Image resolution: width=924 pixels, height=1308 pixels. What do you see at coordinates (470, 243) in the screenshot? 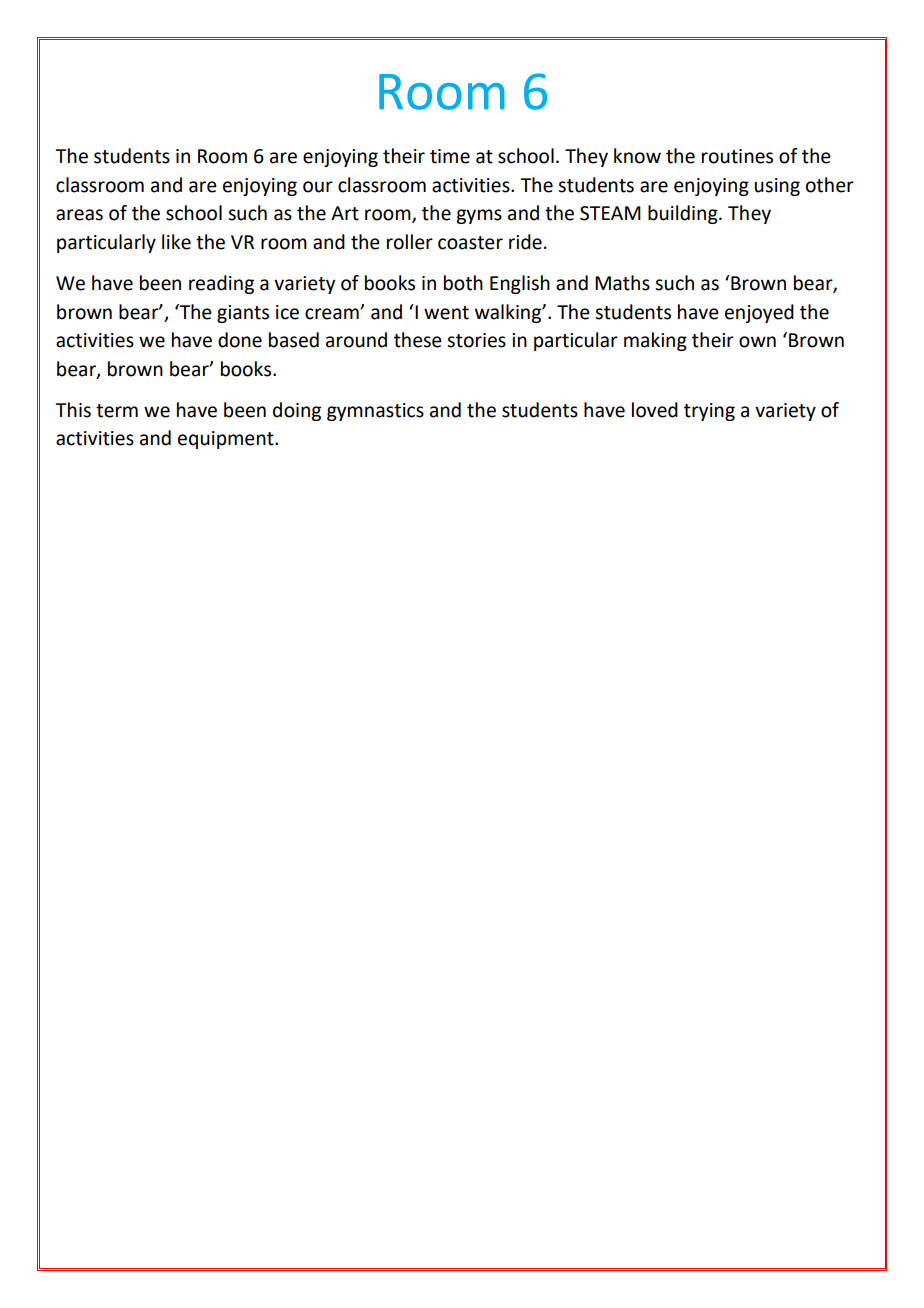
I see `coaster` at bounding box center [470, 243].
